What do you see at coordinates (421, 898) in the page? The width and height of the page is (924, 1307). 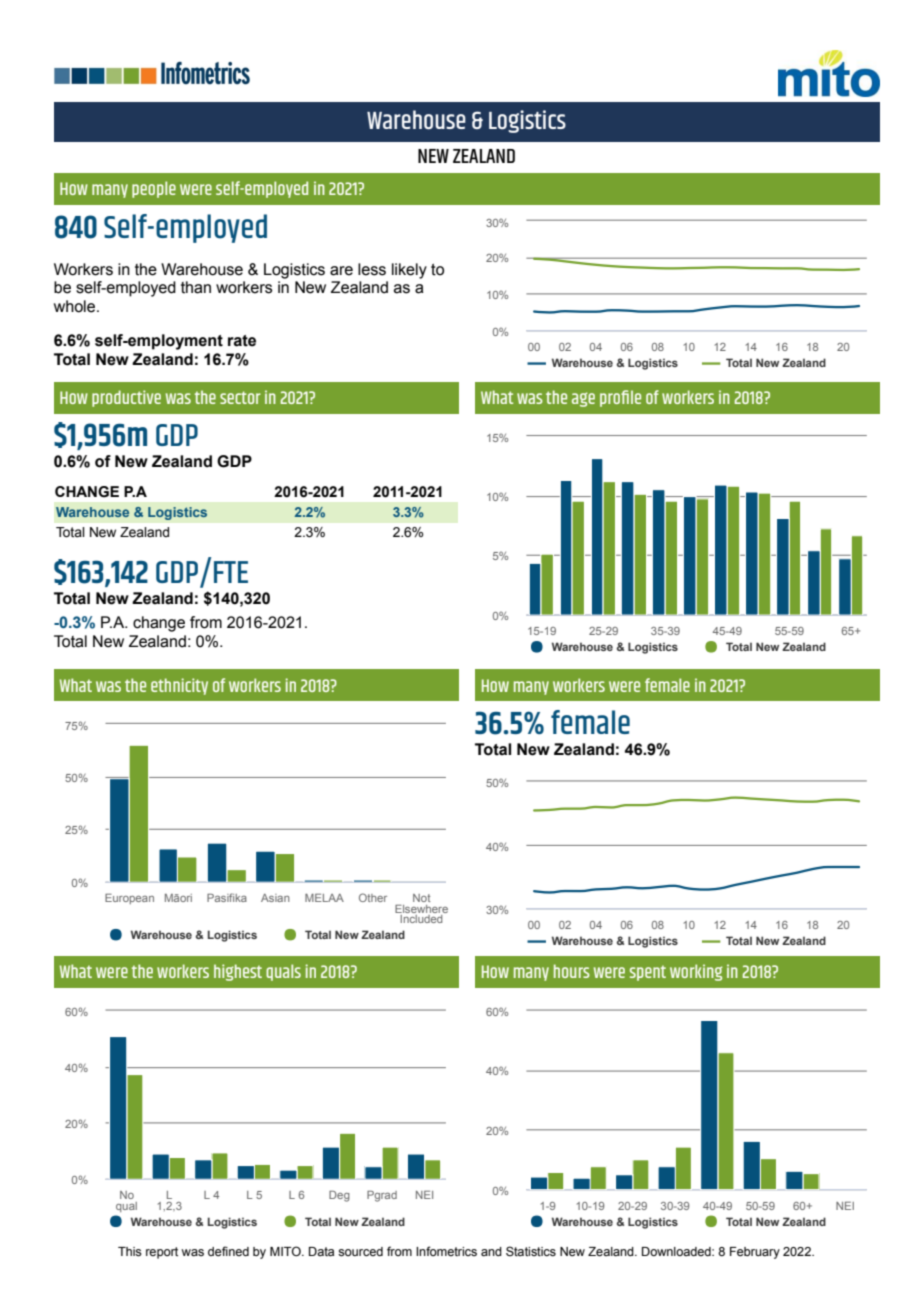 I see `Not` at bounding box center [421, 898].
